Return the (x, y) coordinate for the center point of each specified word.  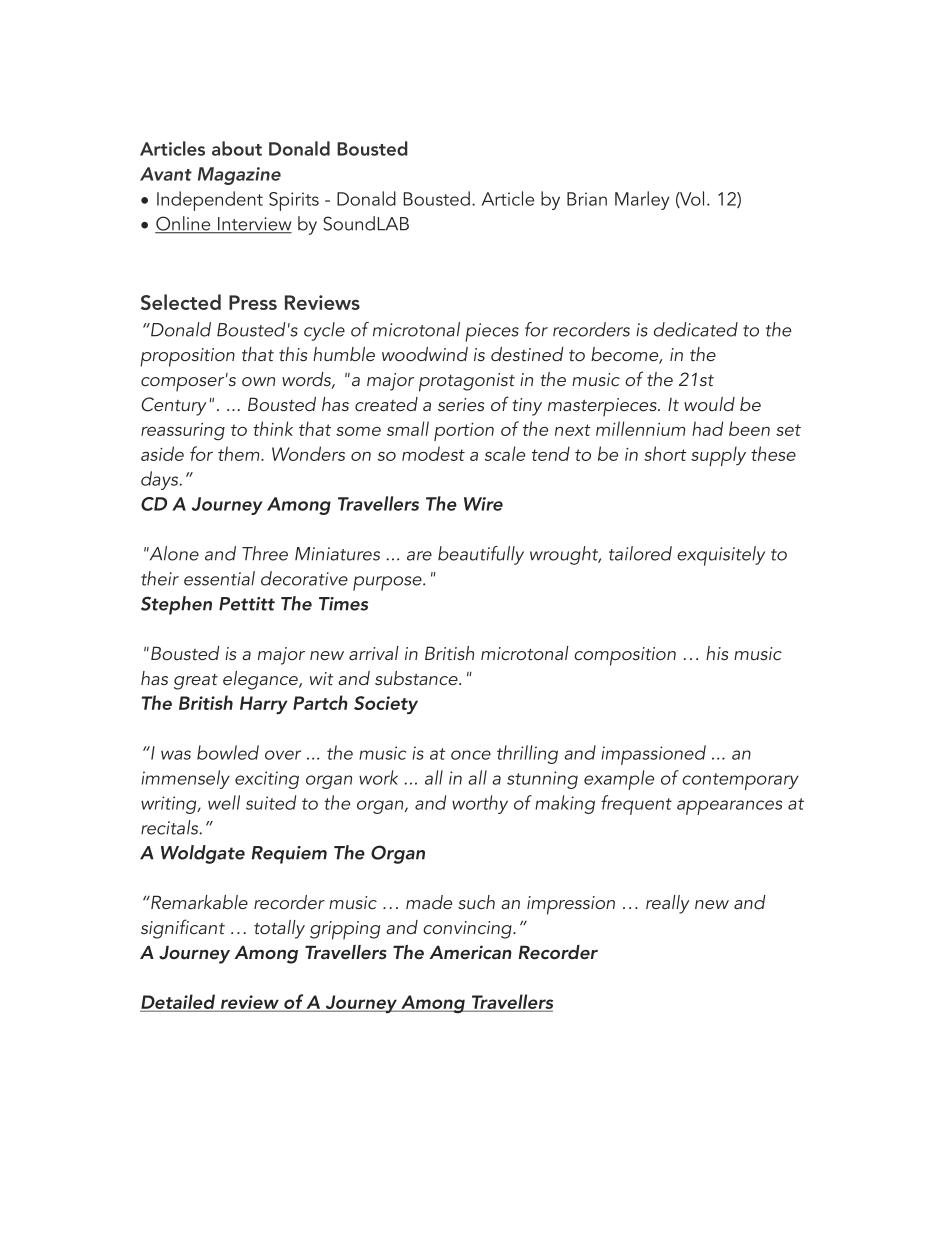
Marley (642, 200)
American (471, 952)
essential (219, 578)
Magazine (239, 176)
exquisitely (721, 556)
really (667, 904)
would (709, 404)
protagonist (467, 382)
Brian (587, 199)
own (258, 381)
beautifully (481, 555)
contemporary (740, 781)
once (471, 755)
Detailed (179, 1002)
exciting (267, 780)
